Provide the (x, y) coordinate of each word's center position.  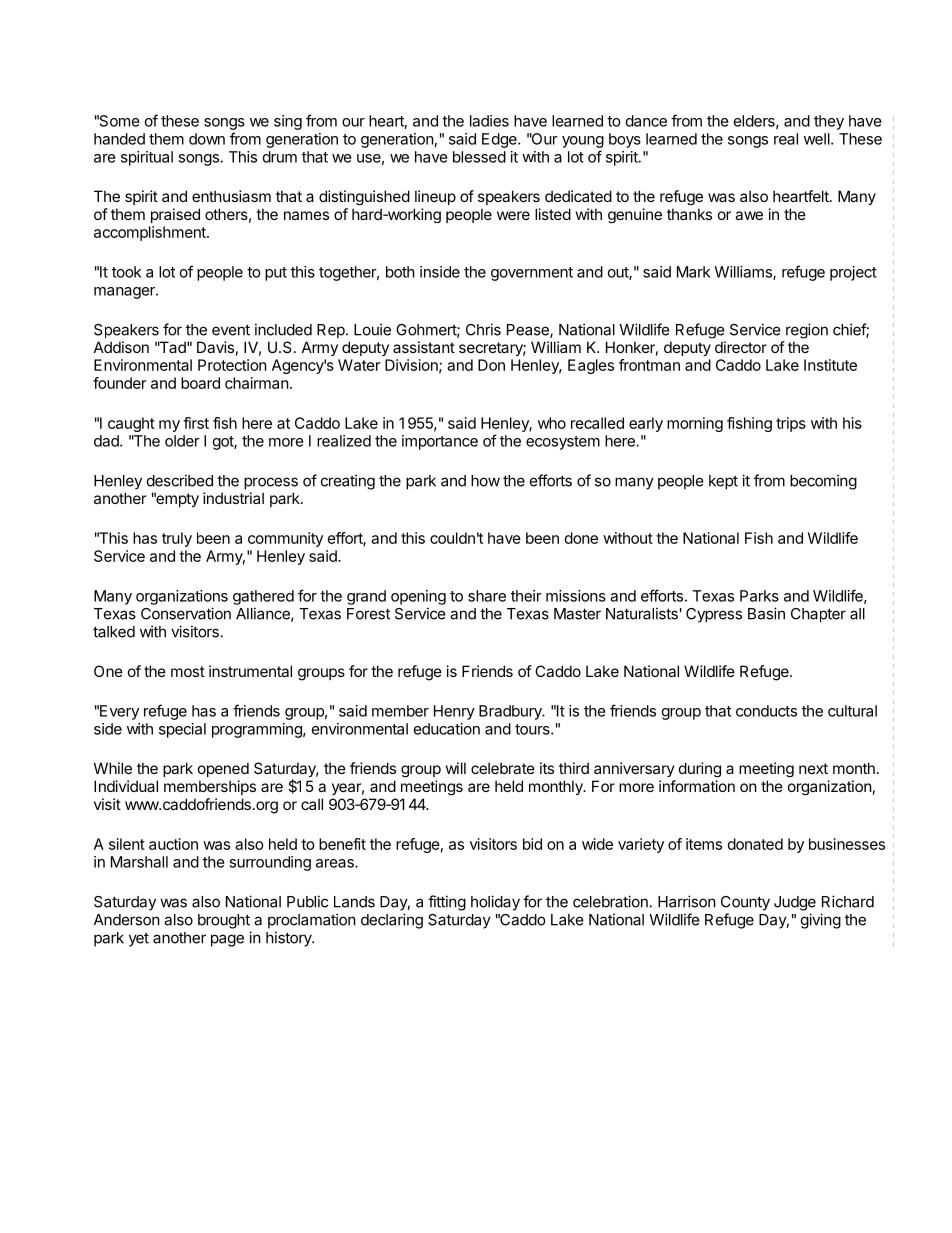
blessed (479, 157)
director (741, 347)
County (745, 903)
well (818, 139)
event (231, 330)
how (485, 481)
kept (723, 482)
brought (224, 921)
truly (177, 539)
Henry (454, 712)
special (182, 730)
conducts (766, 711)
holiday (495, 903)
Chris (483, 329)
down (207, 139)
